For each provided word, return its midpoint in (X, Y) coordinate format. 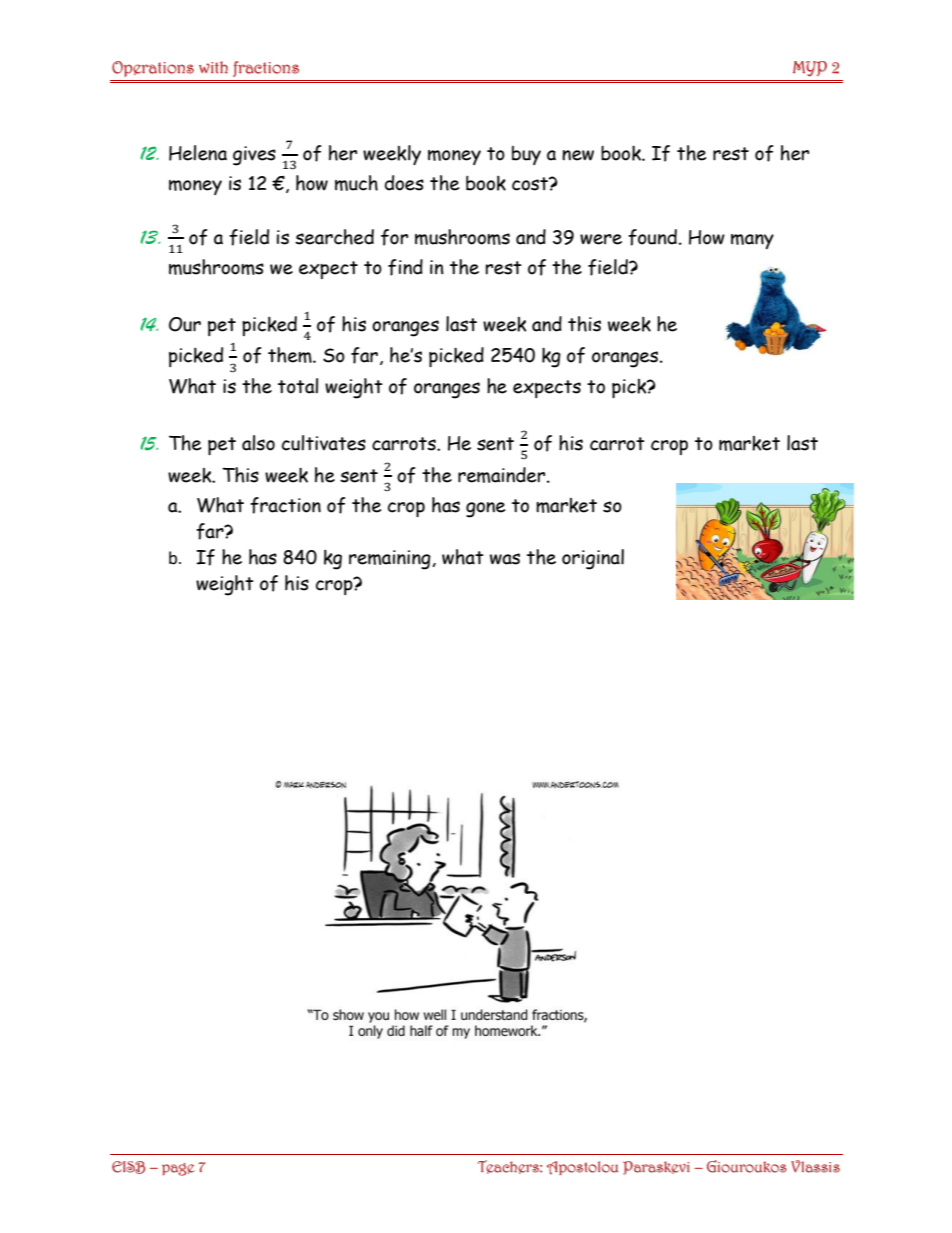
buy (526, 155)
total (298, 386)
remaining (391, 560)
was (505, 559)
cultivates (324, 443)
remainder (503, 475)
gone (485, 510)
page (178, 1169)
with (213, 67)
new (578, 155)
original (593, 559)
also (258, 443)
